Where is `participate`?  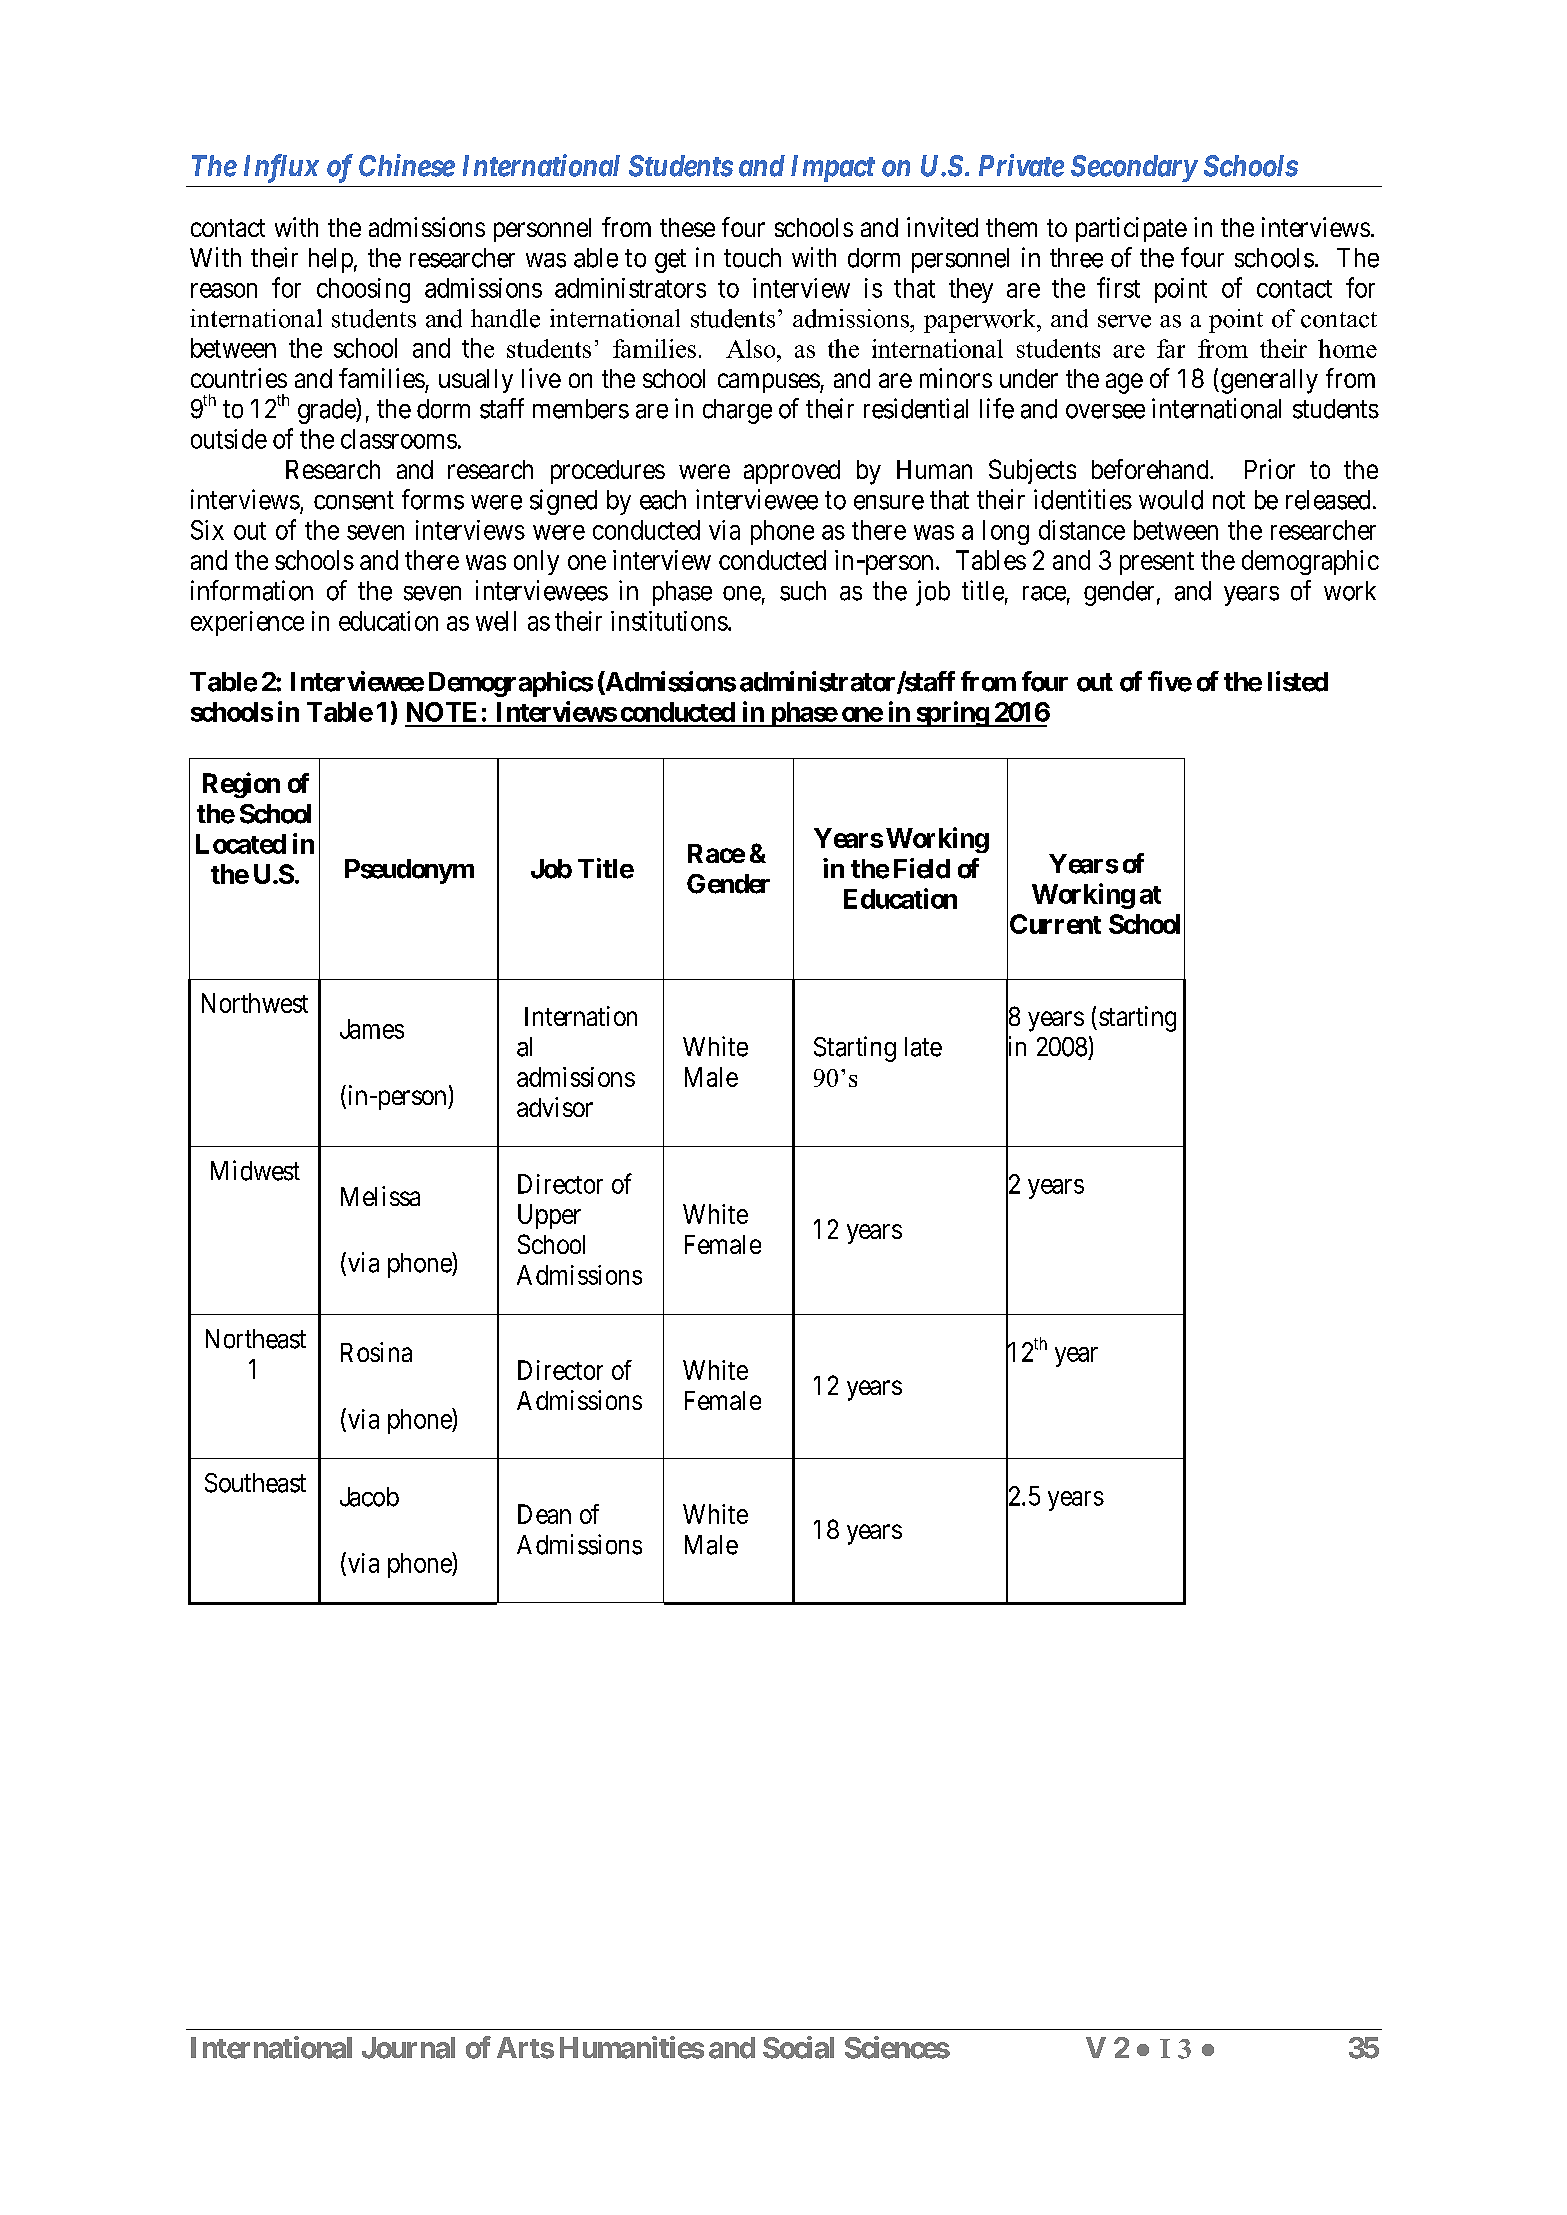
participate is located at coordinates (1131, 229).
